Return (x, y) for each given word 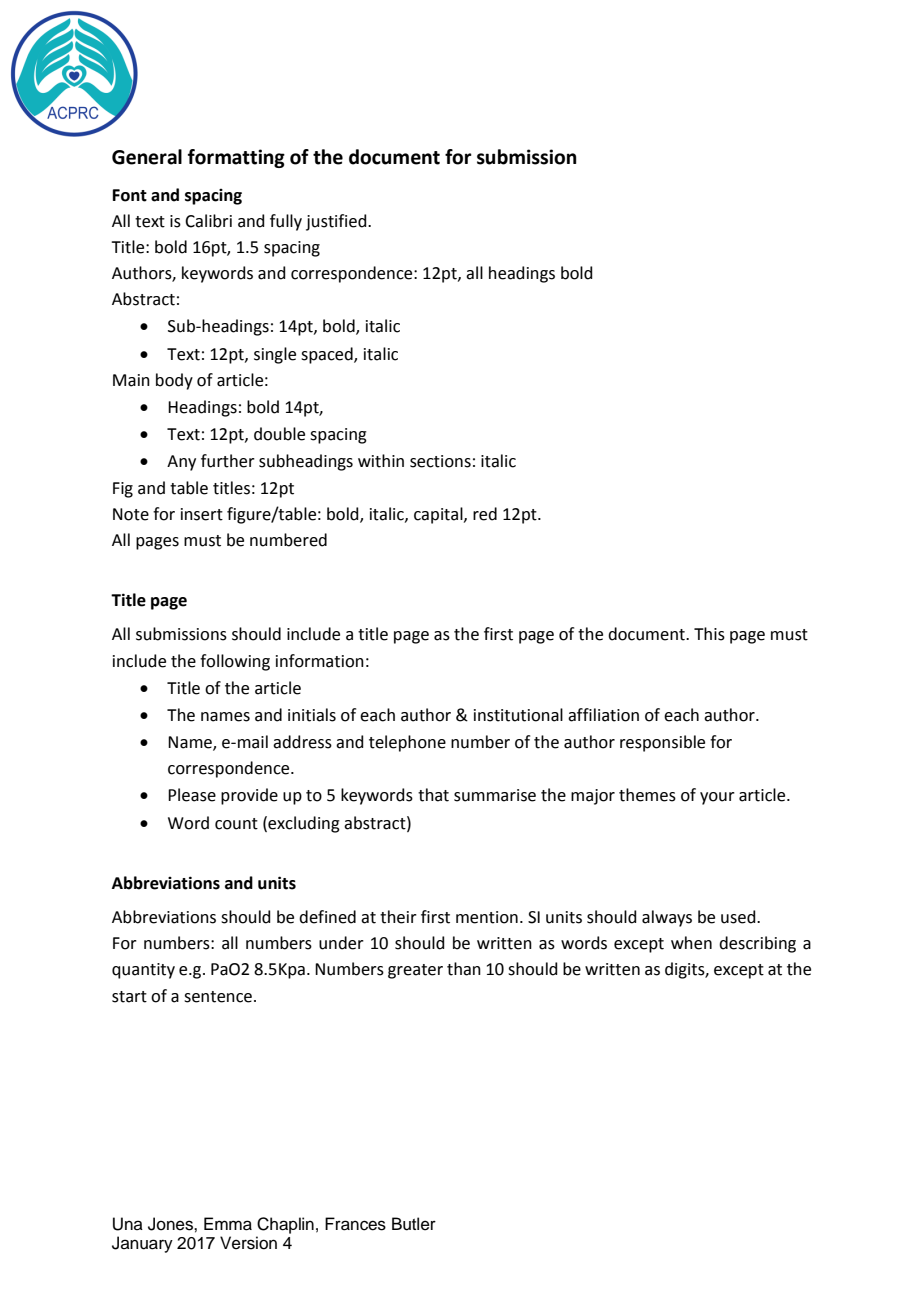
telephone (407, 743)
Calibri (208, 221)
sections (440, 461)
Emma (228, 1224)
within (381, 461)
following (235, 662)
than (464, 969)
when (691, 943)
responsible (662, 743)
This (709, 634)
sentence (218, 997)
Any (181, 463)
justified (337, 222)
